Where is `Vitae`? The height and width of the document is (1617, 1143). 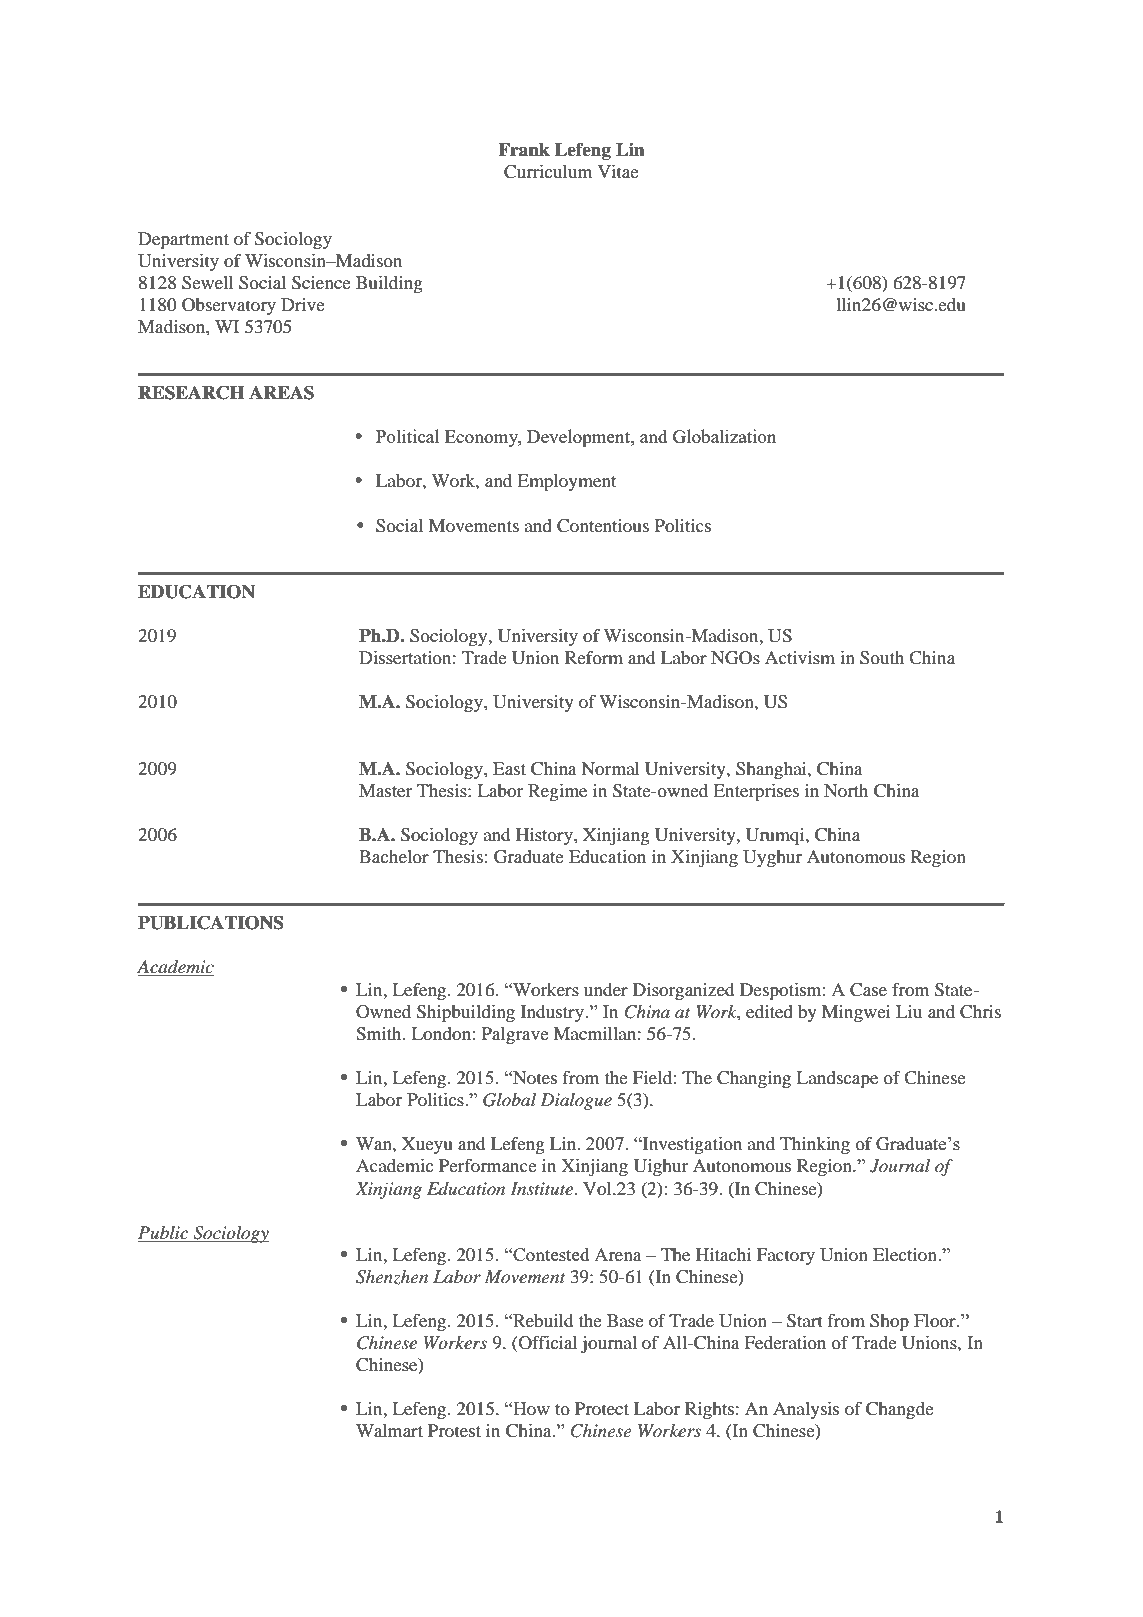
Vitae is located at coordinates (618, 171).
